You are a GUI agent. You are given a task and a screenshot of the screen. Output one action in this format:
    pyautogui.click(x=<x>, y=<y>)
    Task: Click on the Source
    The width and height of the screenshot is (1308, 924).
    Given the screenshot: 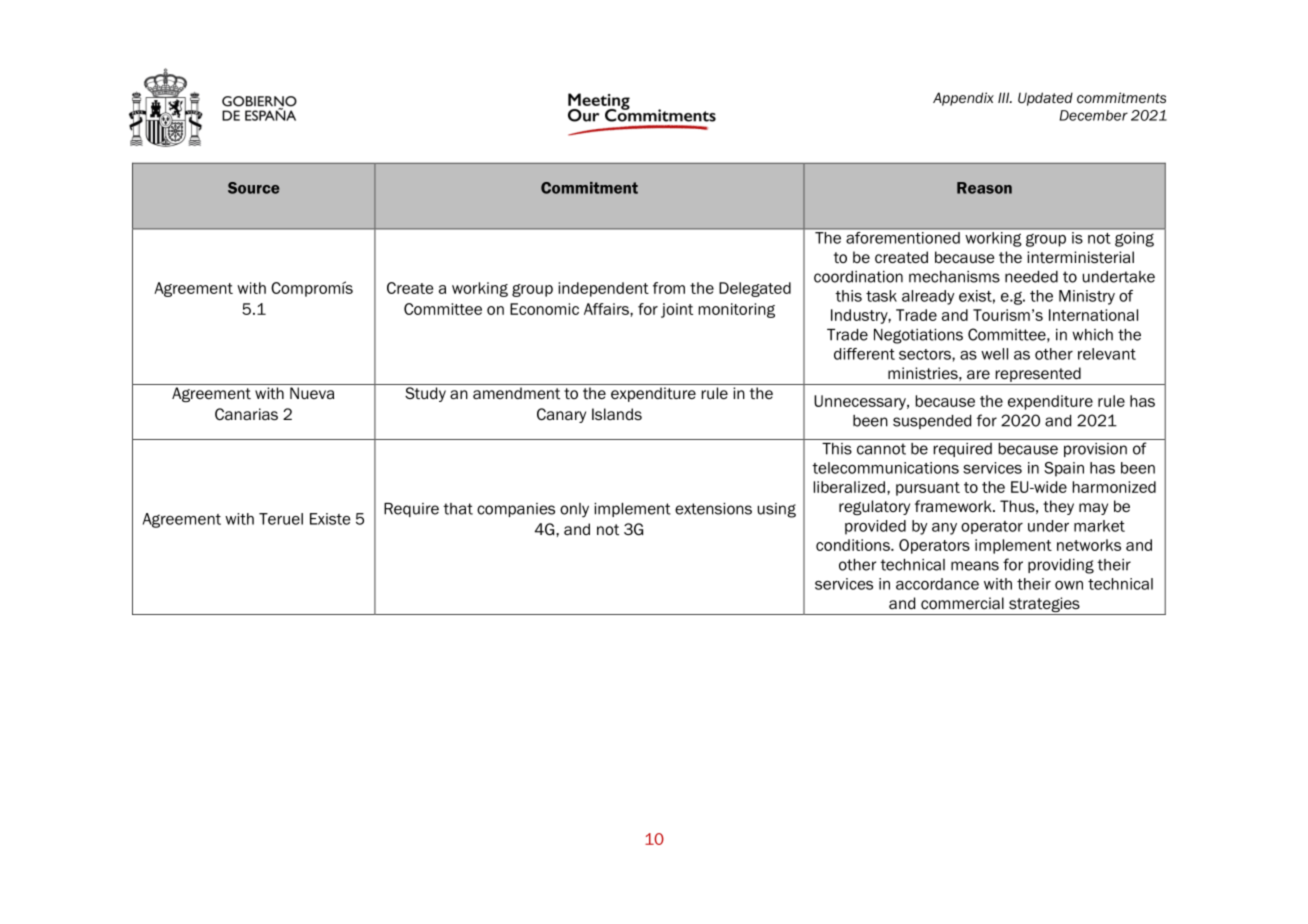 What is the action you would take?
    pyautogui.click(x=254, y=188)
